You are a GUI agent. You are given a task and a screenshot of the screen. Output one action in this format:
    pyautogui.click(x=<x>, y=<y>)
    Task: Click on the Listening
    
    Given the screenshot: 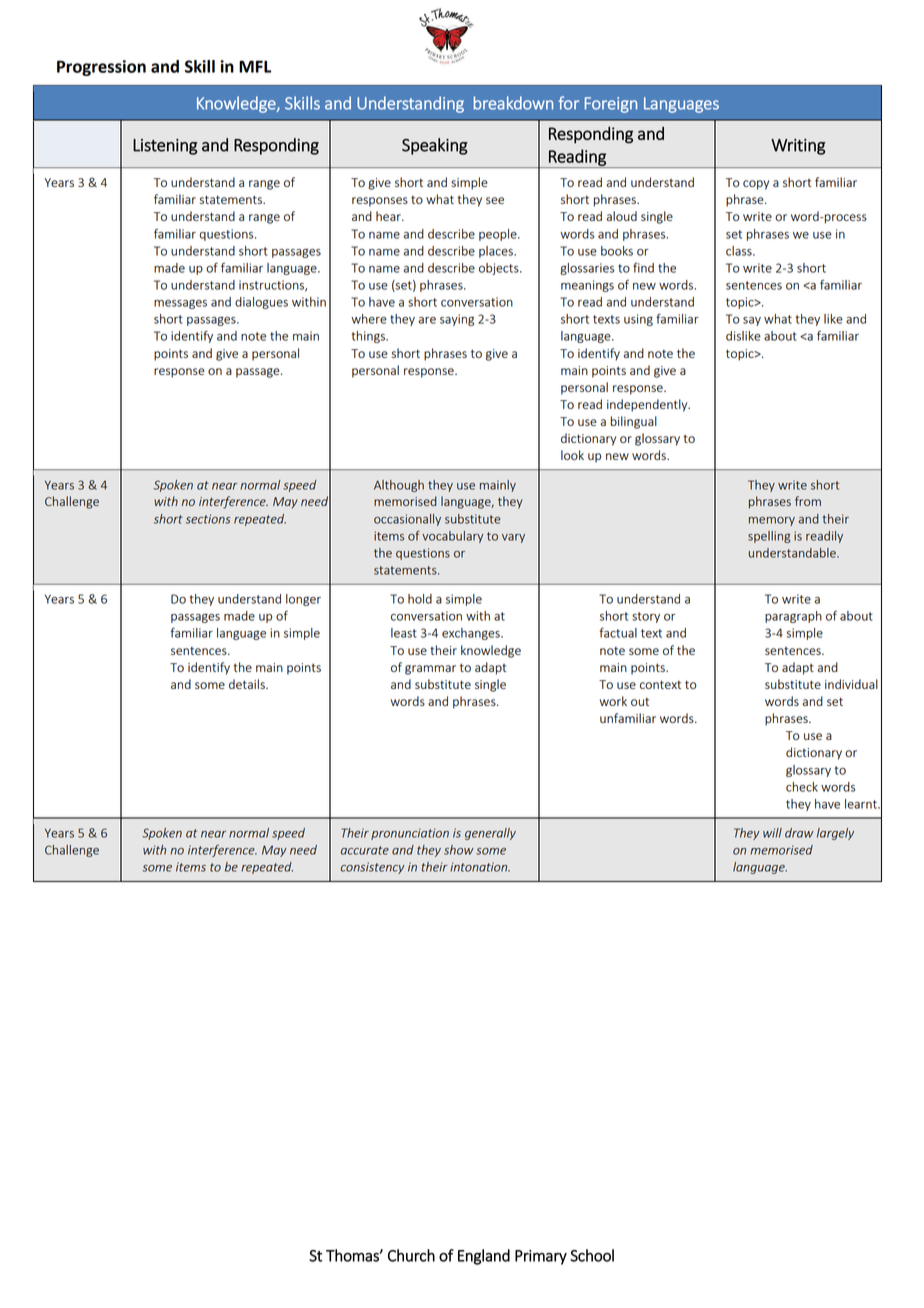 What is the action you would take?
    pyautogui.click(x=165, y=147)
